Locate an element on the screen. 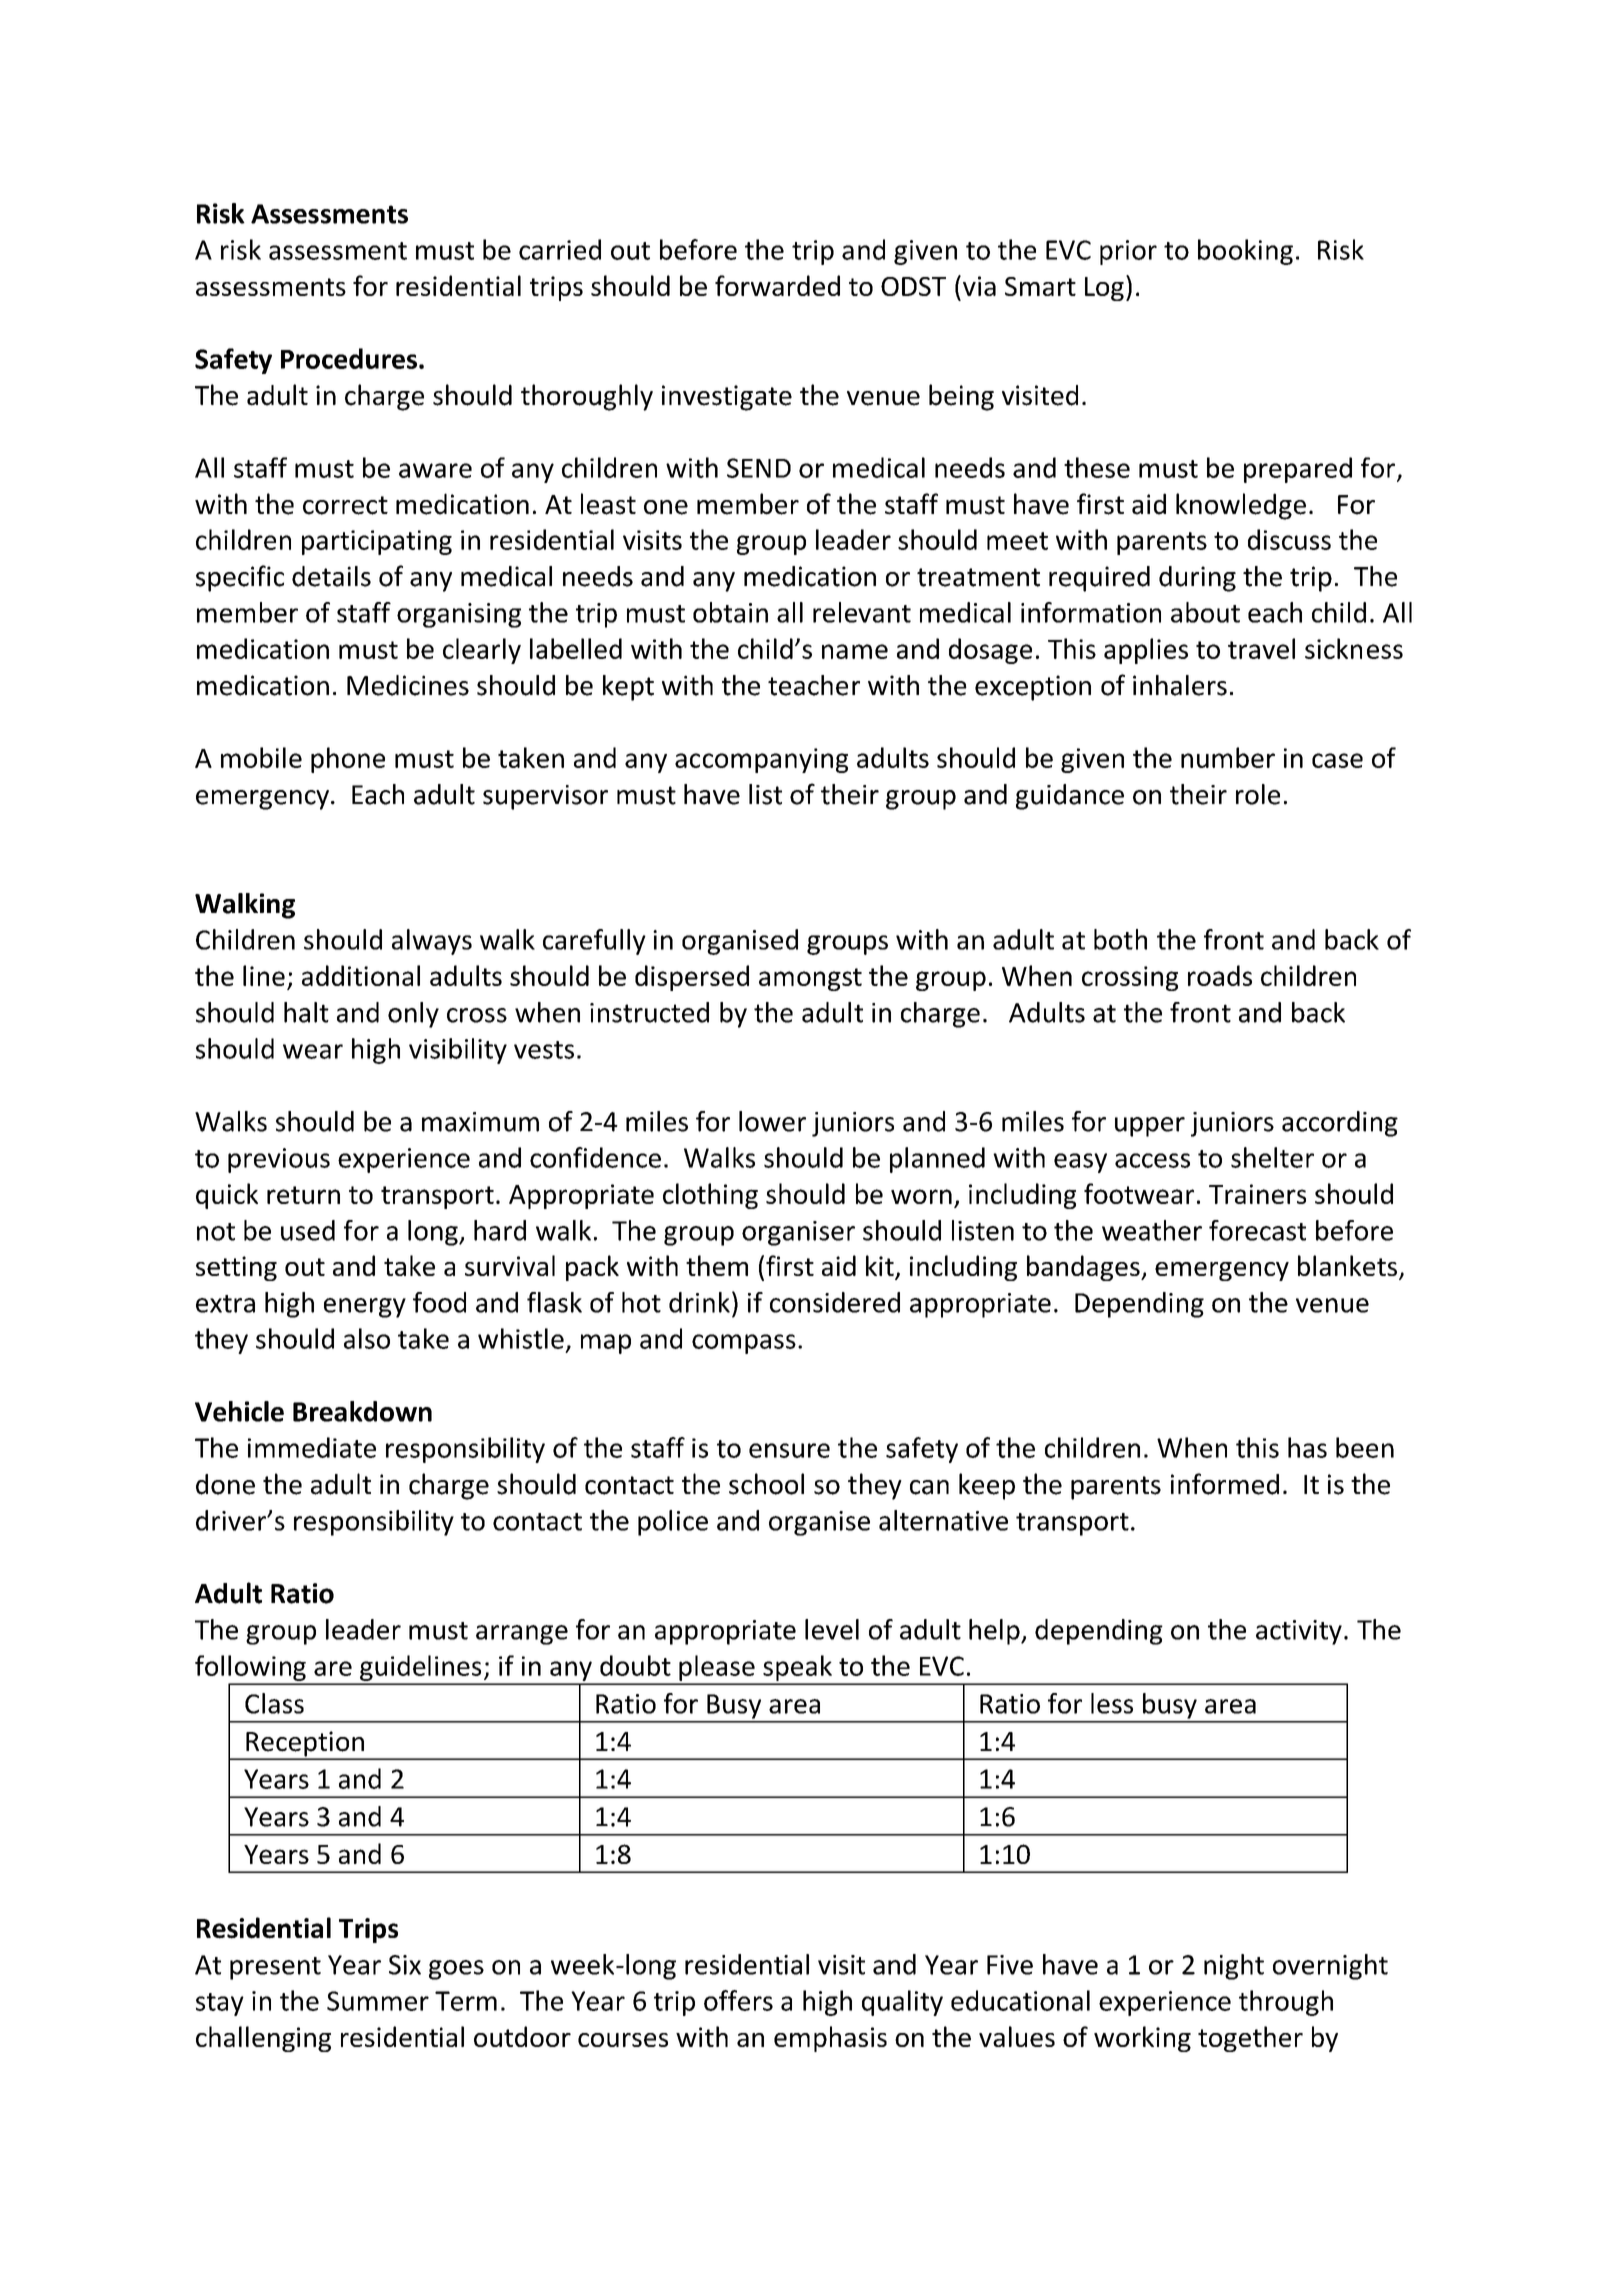  booking is located at coordinates (1245, 252).
